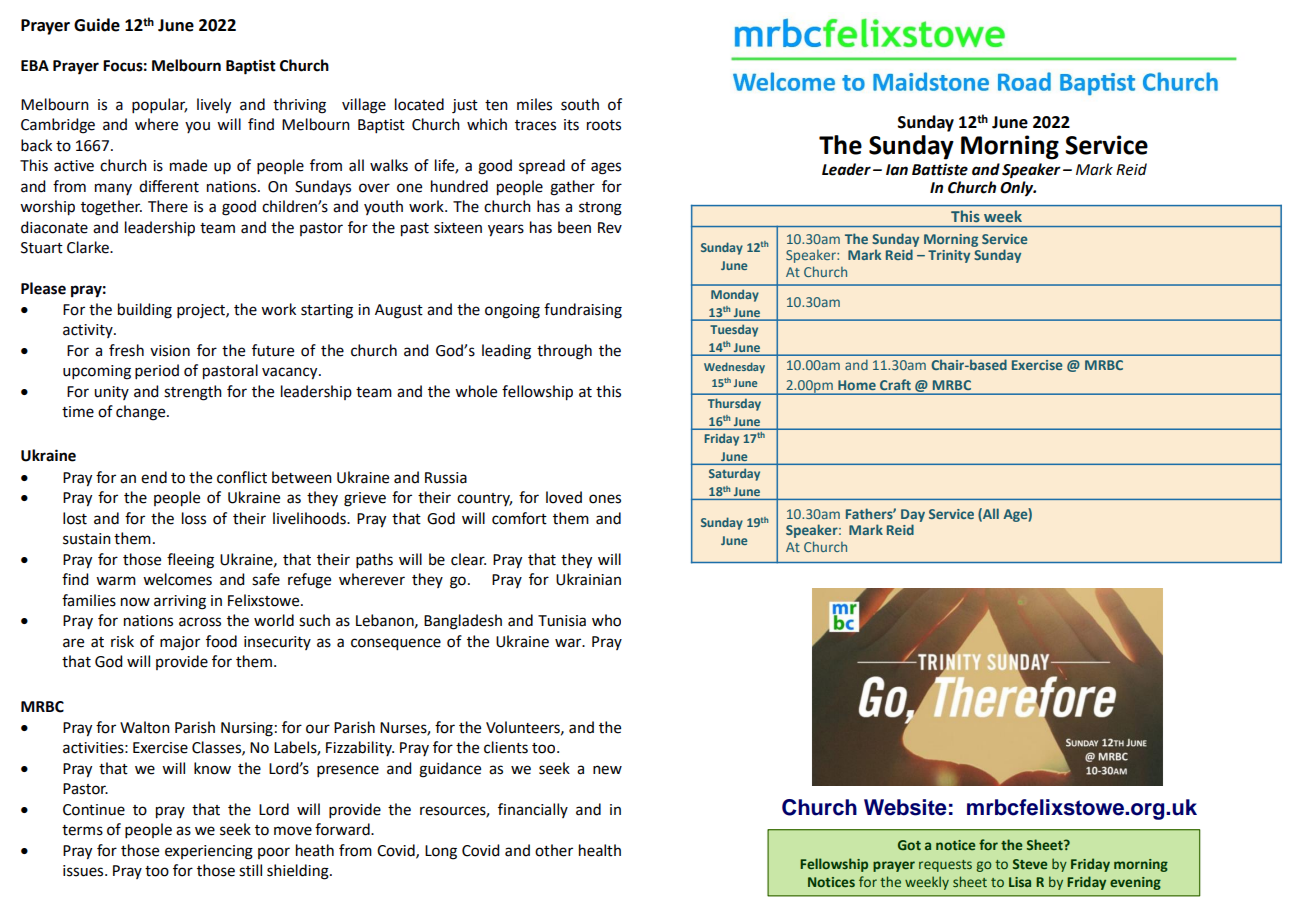 The width and height of the screenshot is (1308, 924). What do you see at coordinates (580, 104) in the screenshot?
I see `south` at bounding box center [580, 104].
